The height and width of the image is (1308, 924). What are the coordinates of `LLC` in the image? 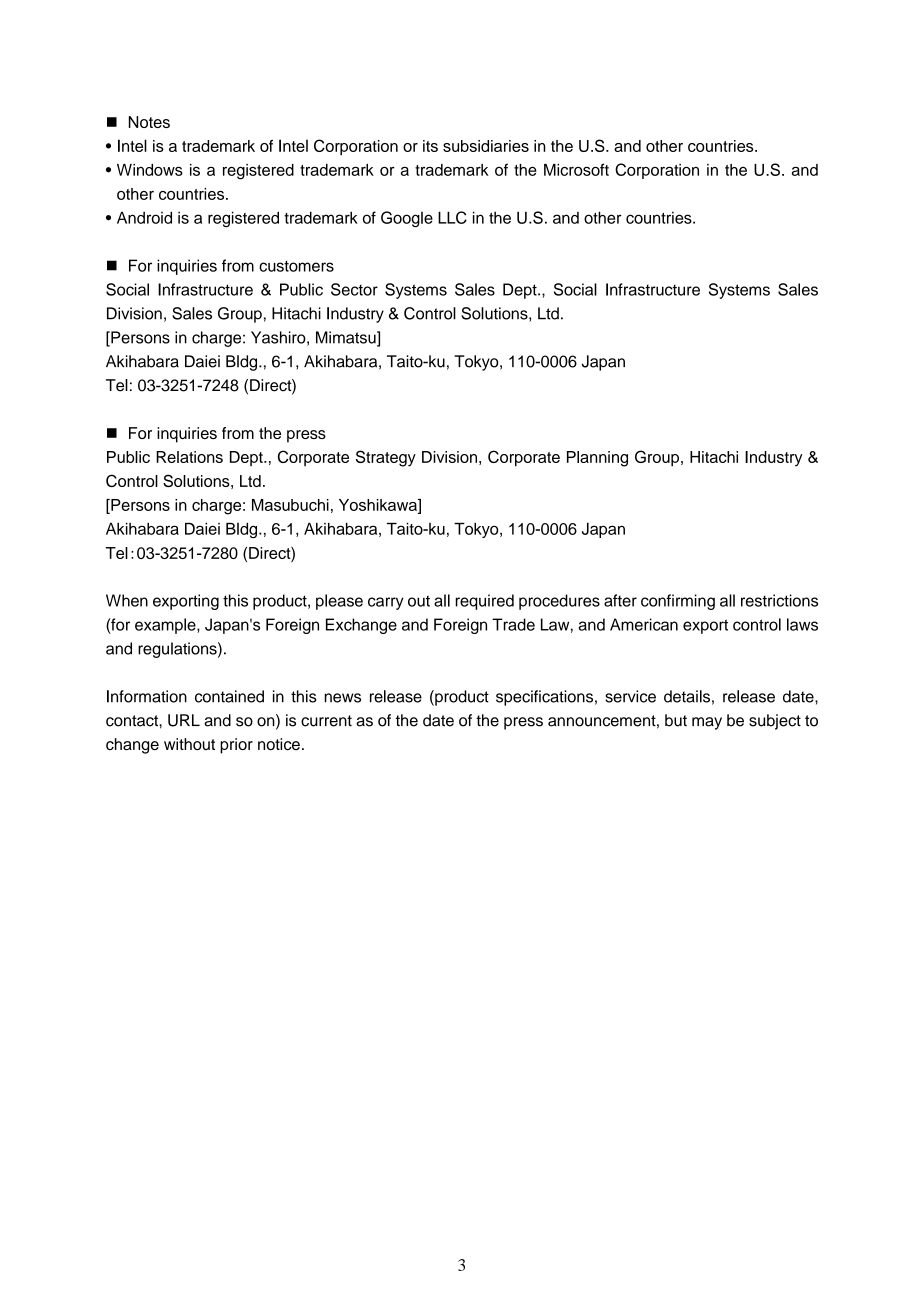 It's located at (452, 217).
